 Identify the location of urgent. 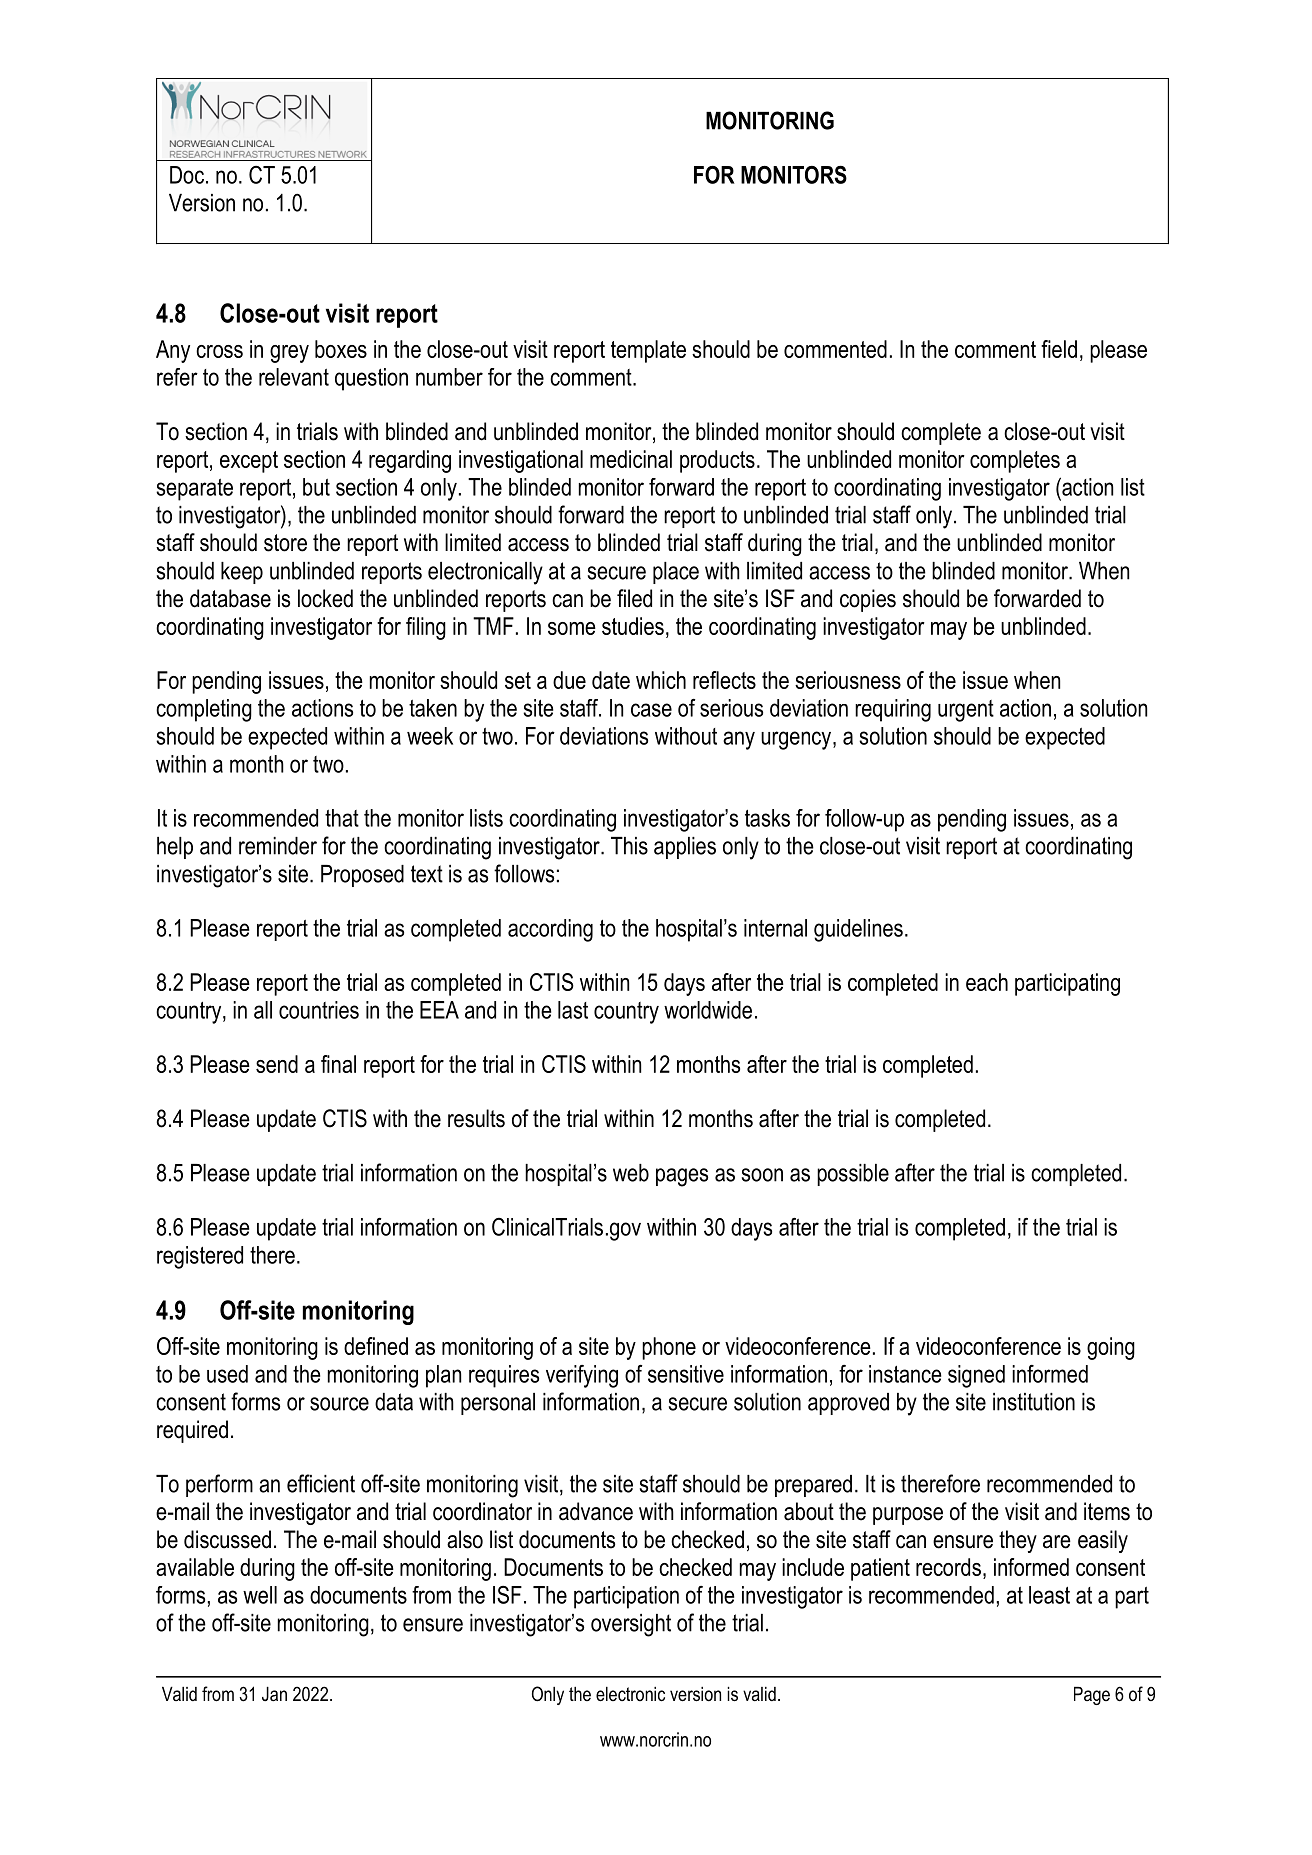
(966, 711).
